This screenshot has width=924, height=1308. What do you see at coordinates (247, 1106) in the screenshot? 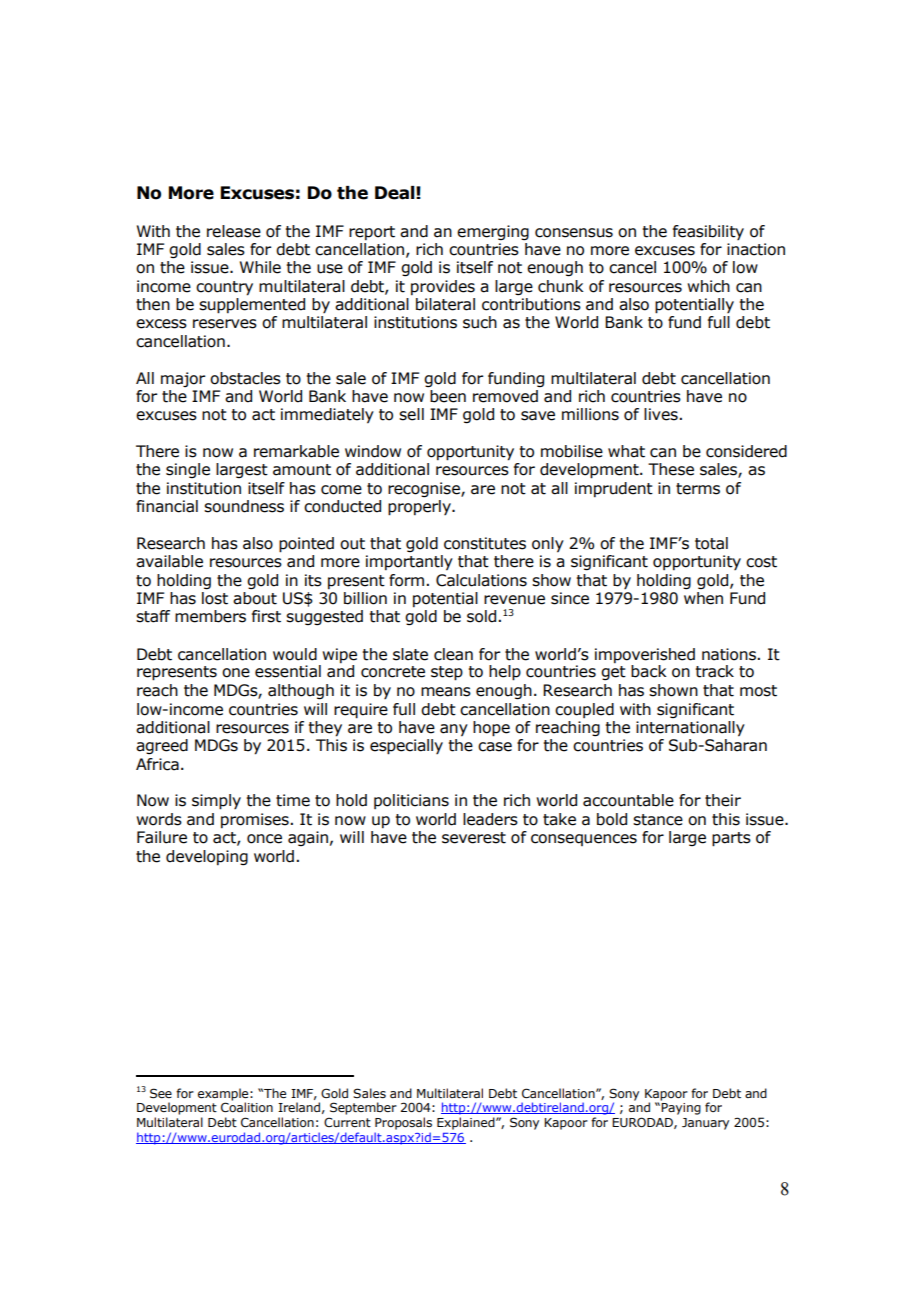
I see `Coalition` at bounding box center [247, 1106].
